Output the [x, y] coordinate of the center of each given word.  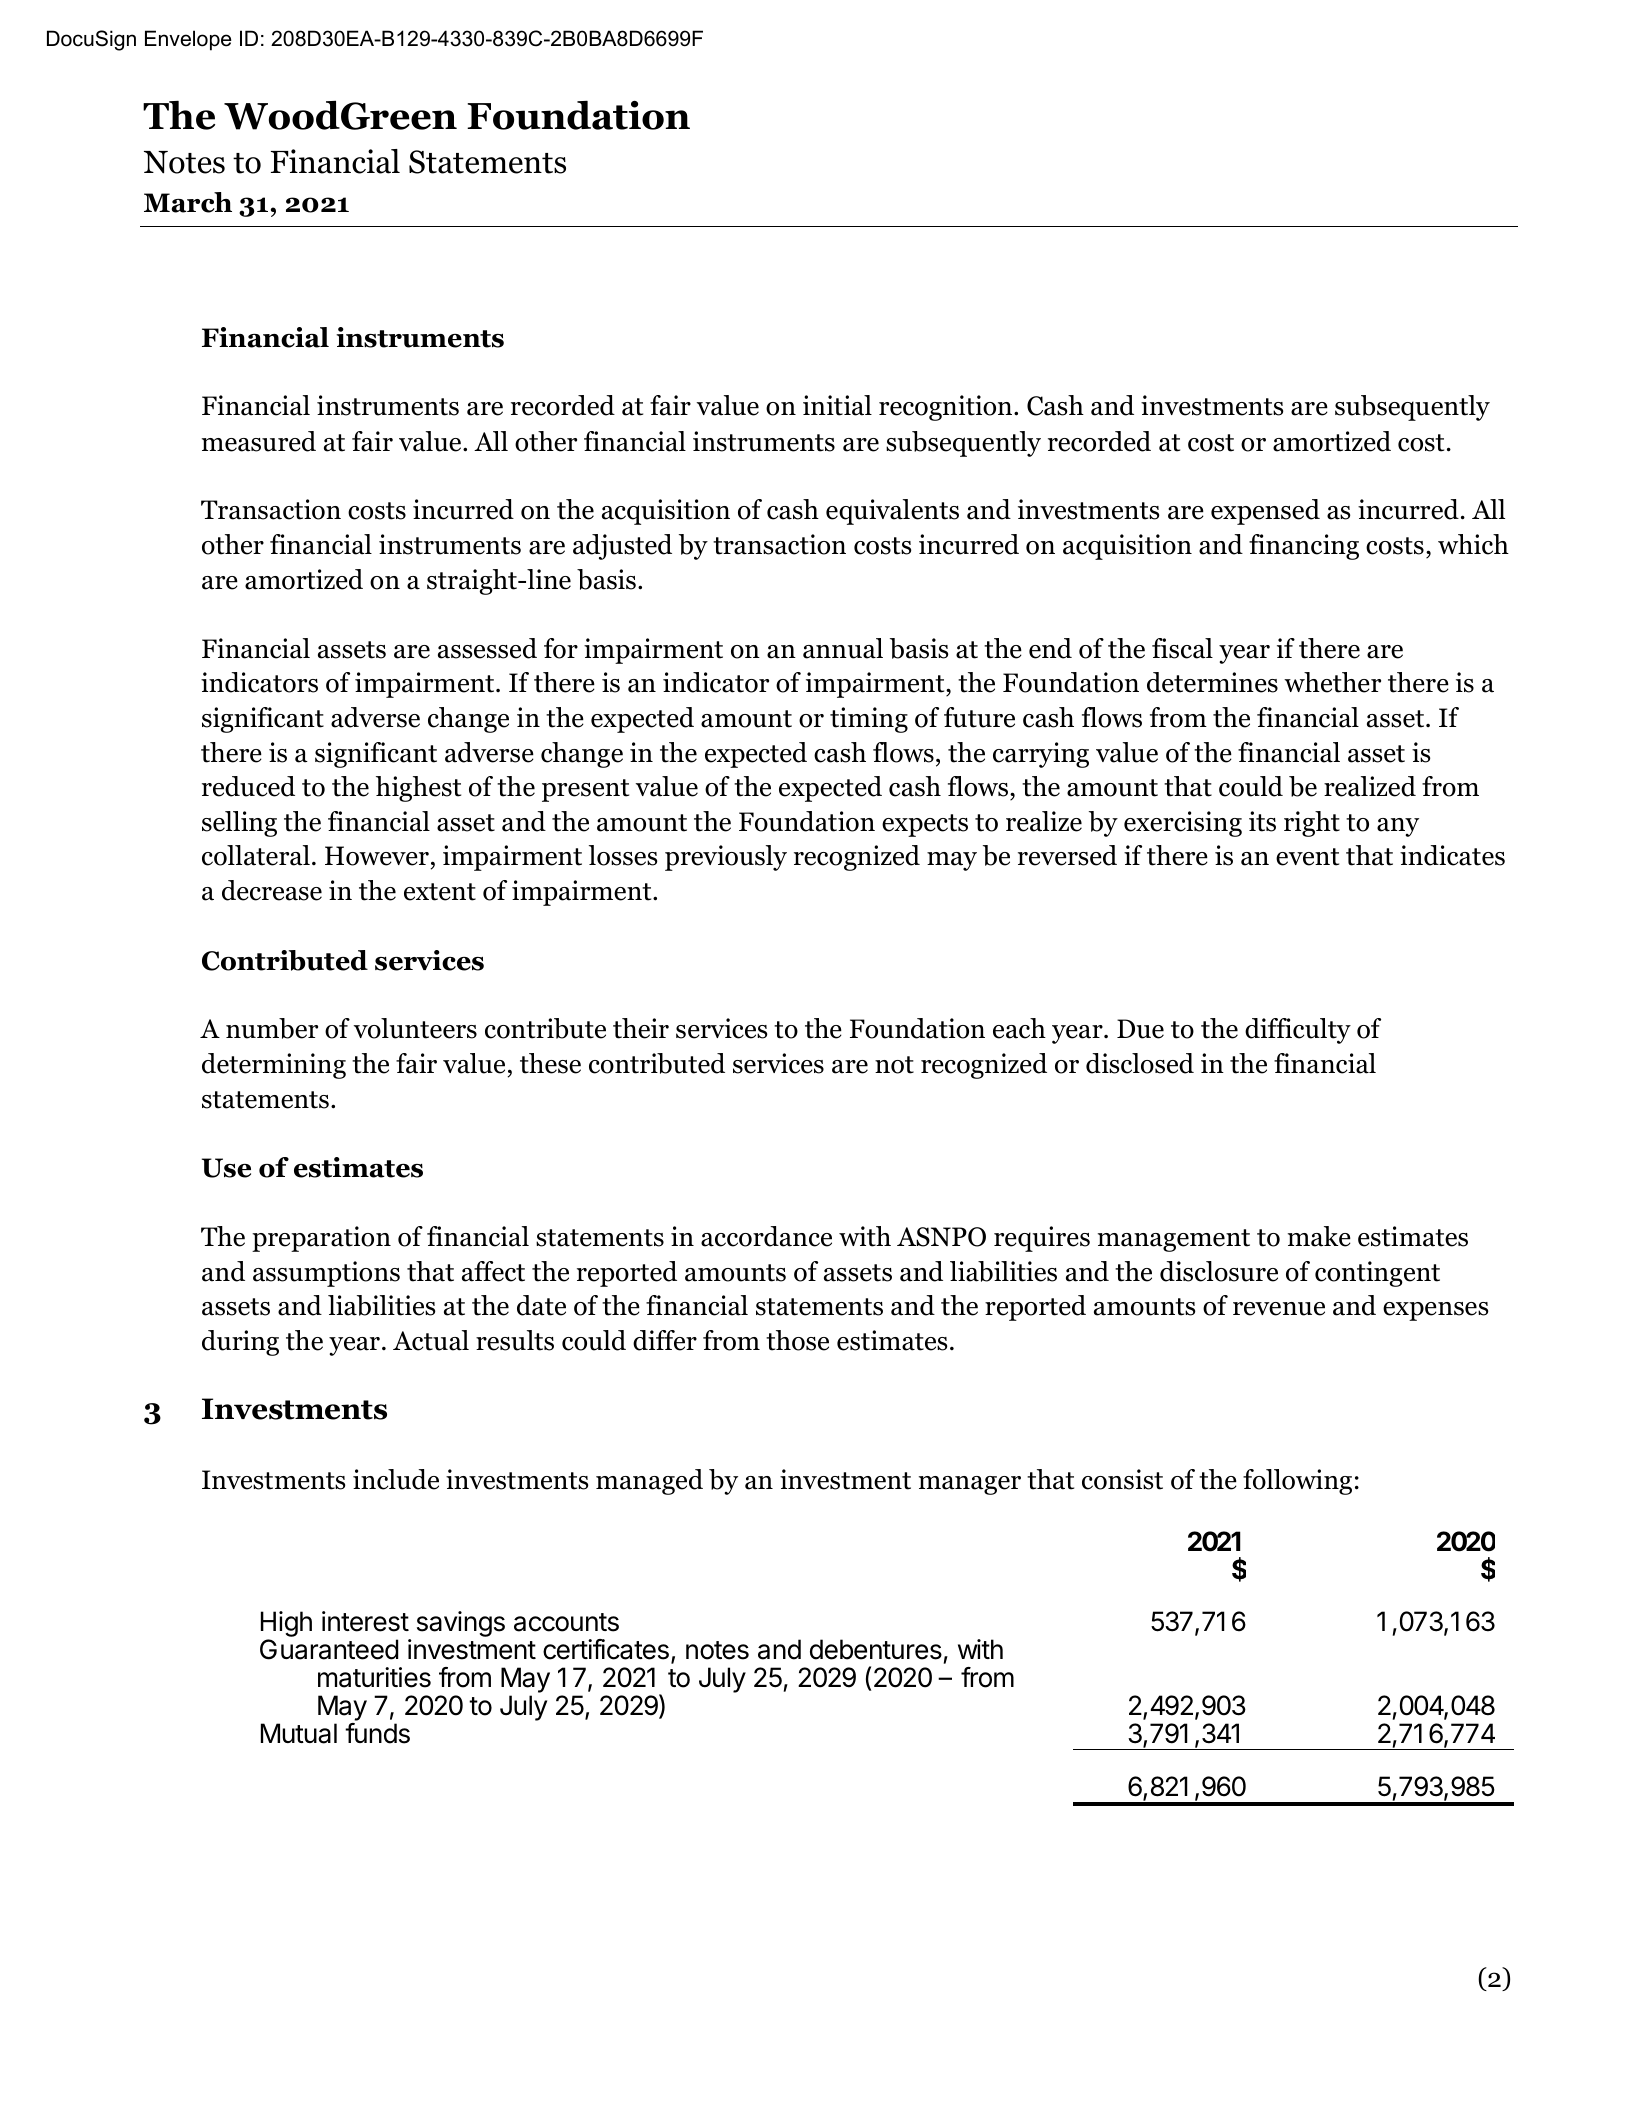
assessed [487, 648]
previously [726, 858]
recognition [947, 408]
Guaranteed [329, 1649]
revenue [1279, 1309]
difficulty [1298, 1031]
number [272, 1028]
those [797, 1340]
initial [837, 405]
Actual [431, 1340]
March [188, 202]
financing [1304, 547]
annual [843, 648]
